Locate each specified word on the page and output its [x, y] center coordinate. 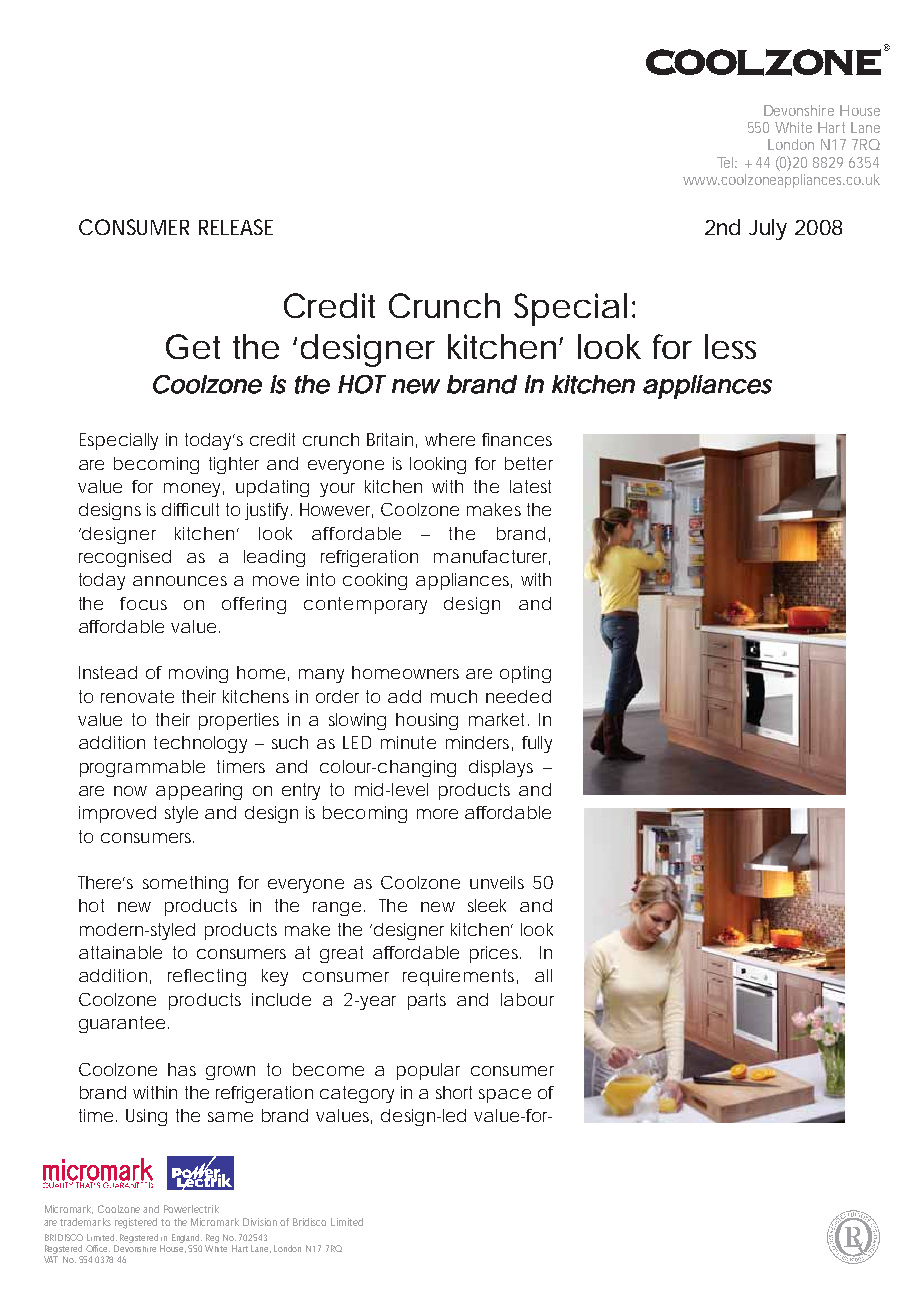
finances [517, 439]
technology [200, 744]
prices [495, 954]
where [450, 439]
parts [427, 1001]
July [768, 229]
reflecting [207, 977]
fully [537, 744]
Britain [390, 439]
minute [408, 742]
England [187, 1240]
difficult [190, 509]
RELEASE [236, 227]
